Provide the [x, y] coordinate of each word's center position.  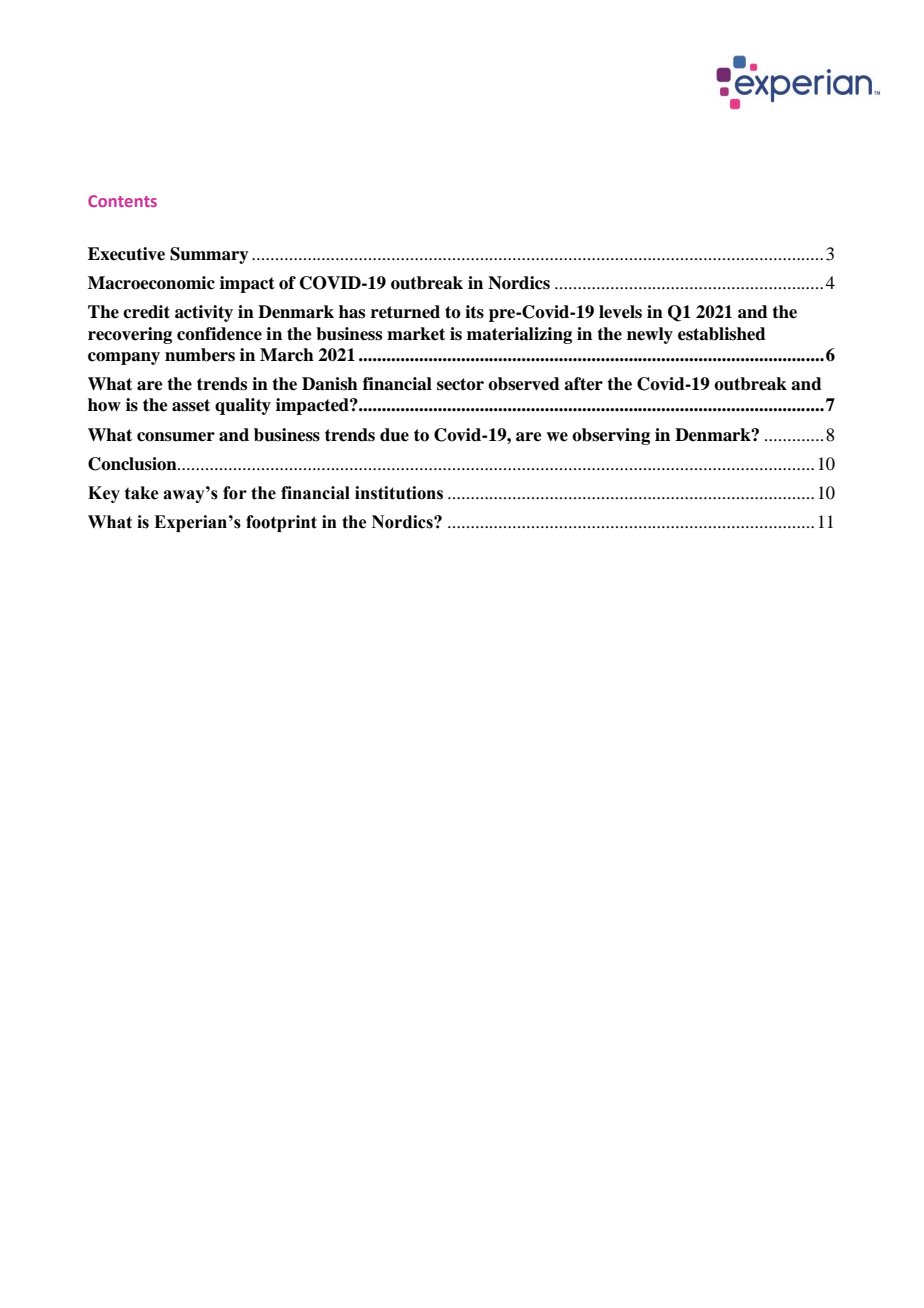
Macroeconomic [151, 283]
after [583, 384]
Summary [209, 255]
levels [620, 312]
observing [611, 436]
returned [405, 312]
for [235, 493]
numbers [200, 355]
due [394, 435]
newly [650, 335]
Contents [122, 201]
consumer [176, 437]
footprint [281, 523]
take [141, 493]
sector [460, 384]
